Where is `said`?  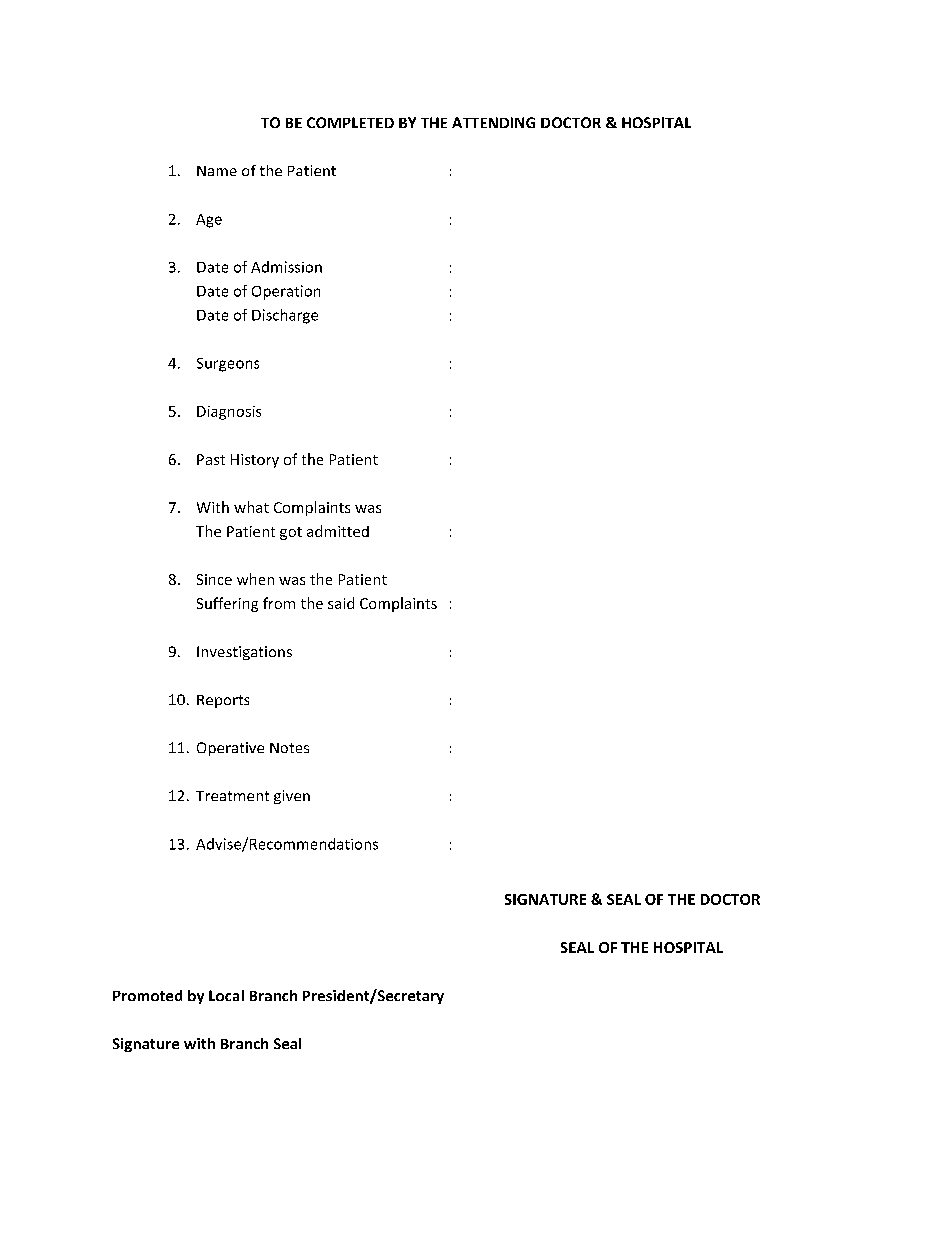
said is located at coordinates (341, 603).
